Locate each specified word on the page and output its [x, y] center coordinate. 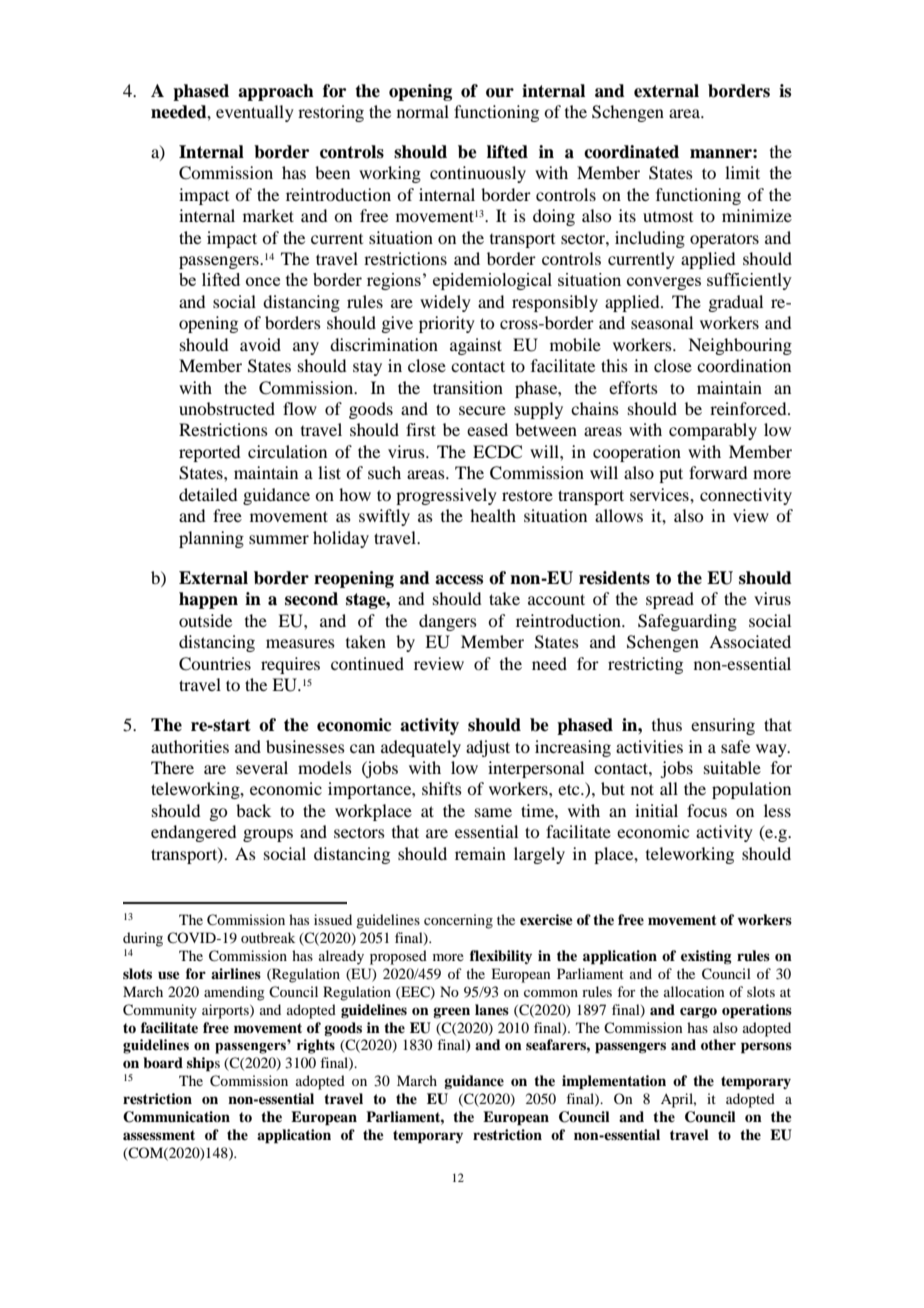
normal [423, 111]
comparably [713, 431]
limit [742, 172]
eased [487, 429]
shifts [442, 788]
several [262, 767]
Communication [176, 1117]
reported [209, 453]
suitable [732, 767]
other [718, 1044]
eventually [255, 113]
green [451, 1012]
